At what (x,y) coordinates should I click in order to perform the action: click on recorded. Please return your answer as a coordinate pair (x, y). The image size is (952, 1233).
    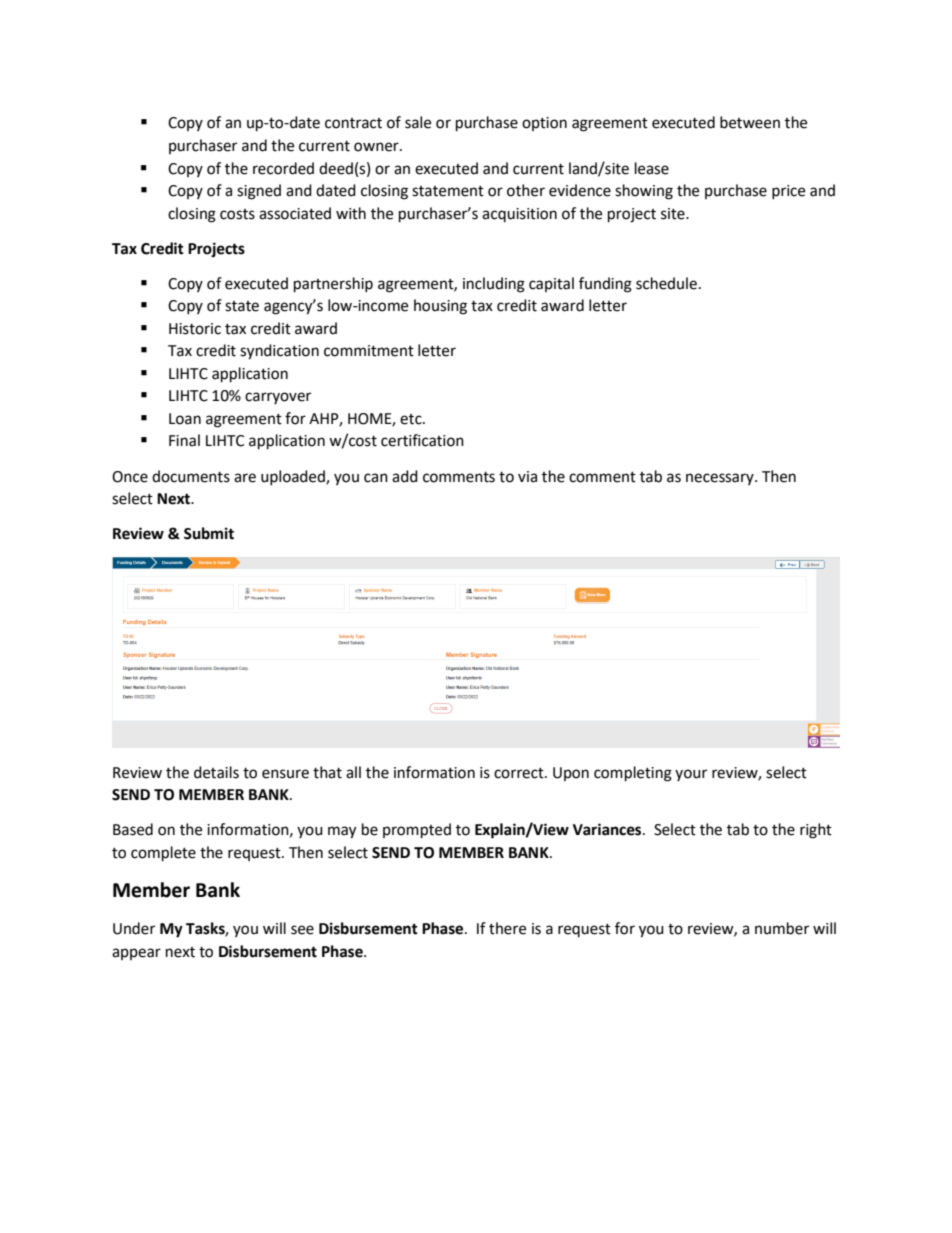
    Looking at the image, I should click on (283, 168).
